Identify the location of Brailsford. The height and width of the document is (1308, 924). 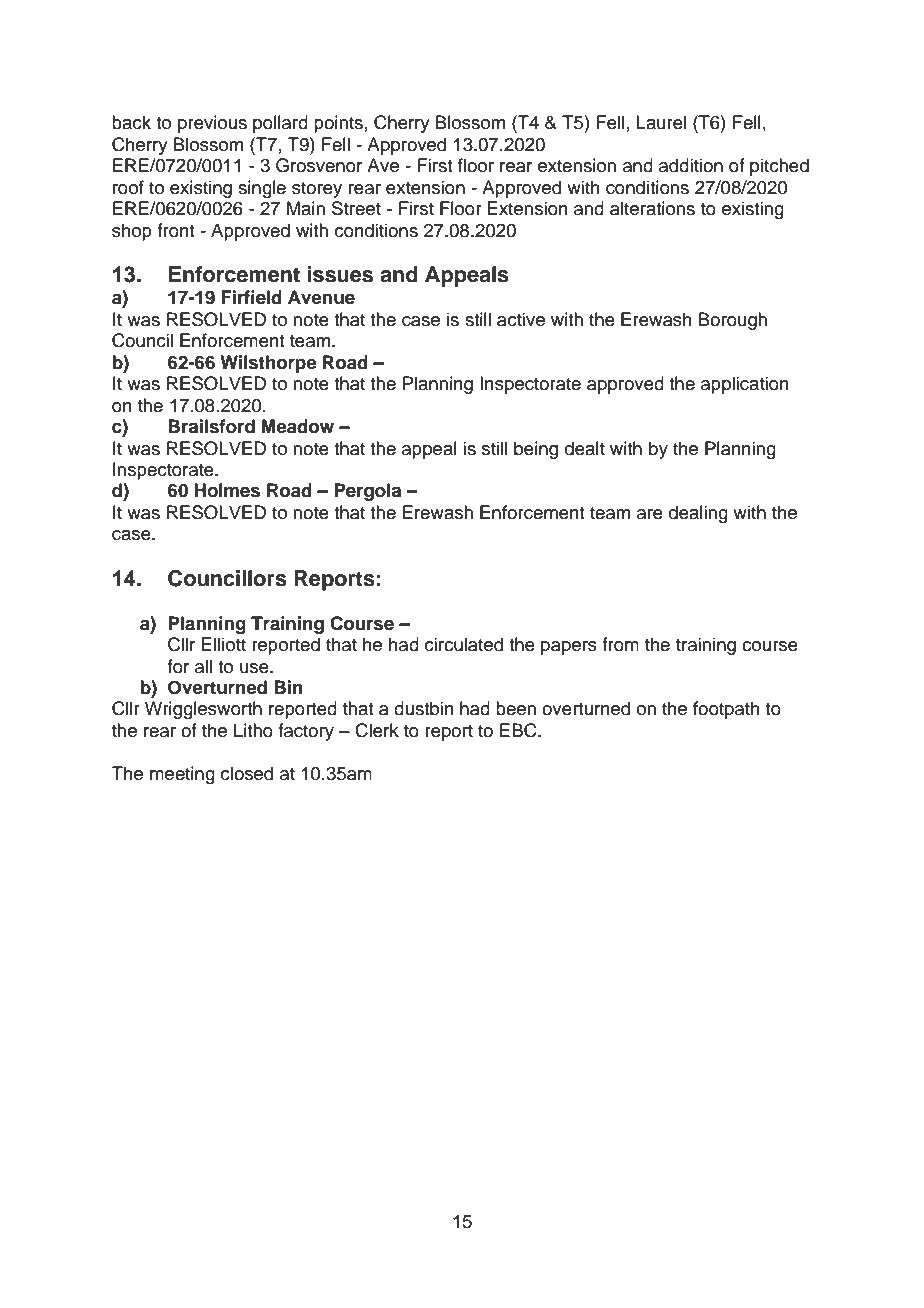
(211, 426).
